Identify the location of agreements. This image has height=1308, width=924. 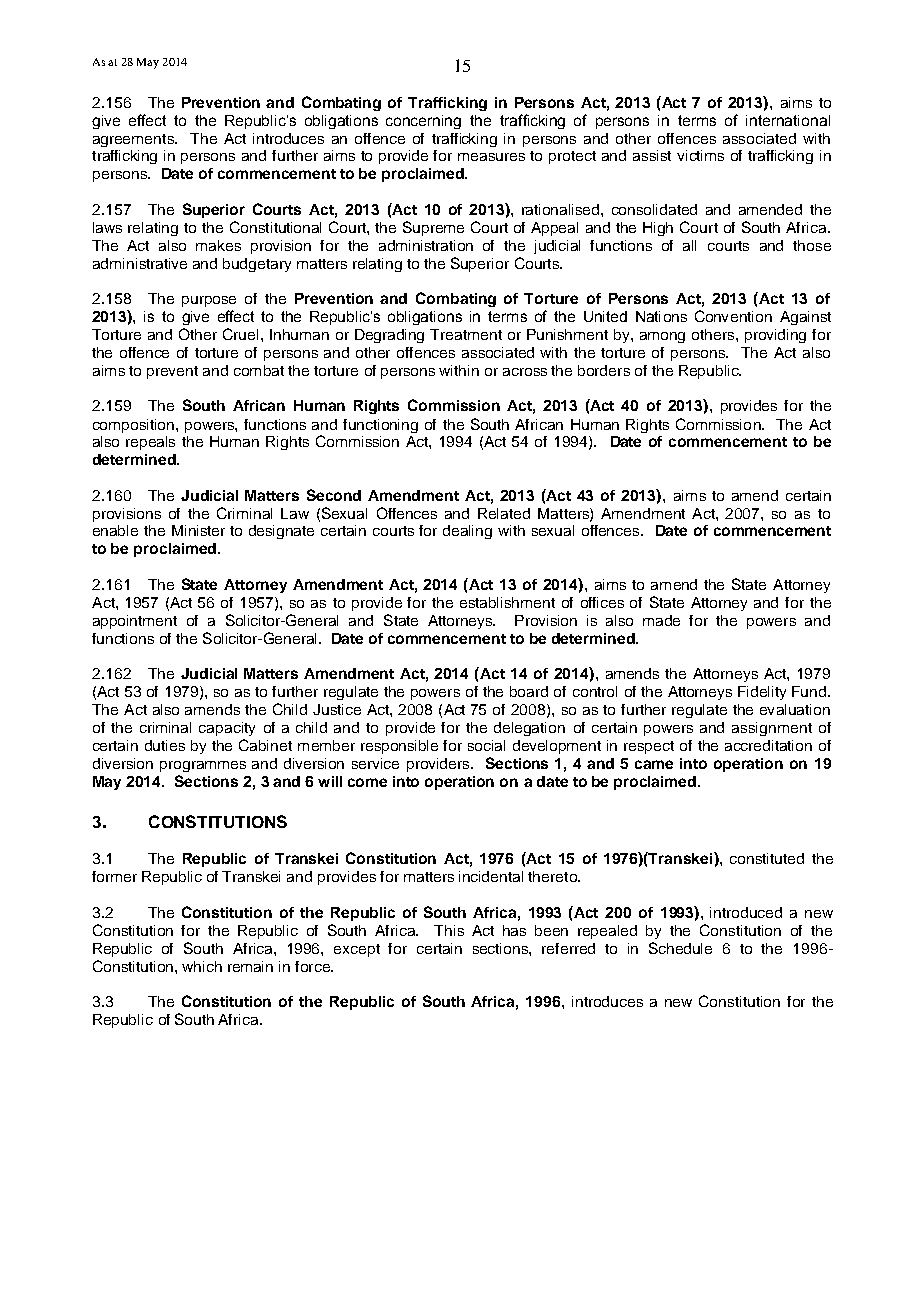
(135, 140).
